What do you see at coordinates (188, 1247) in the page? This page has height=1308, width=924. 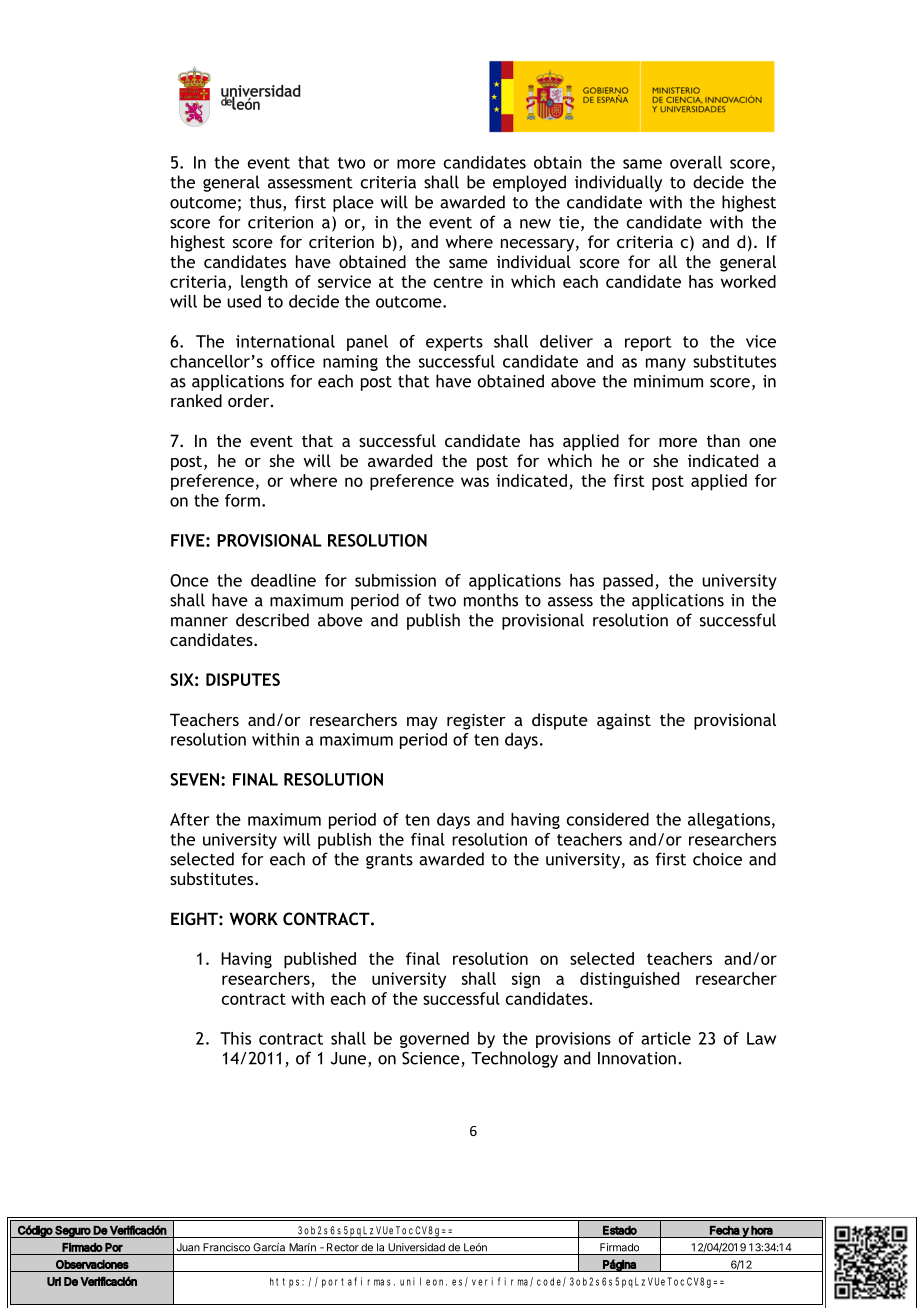 I see `Juan` at bounding box center [188, 1247].
